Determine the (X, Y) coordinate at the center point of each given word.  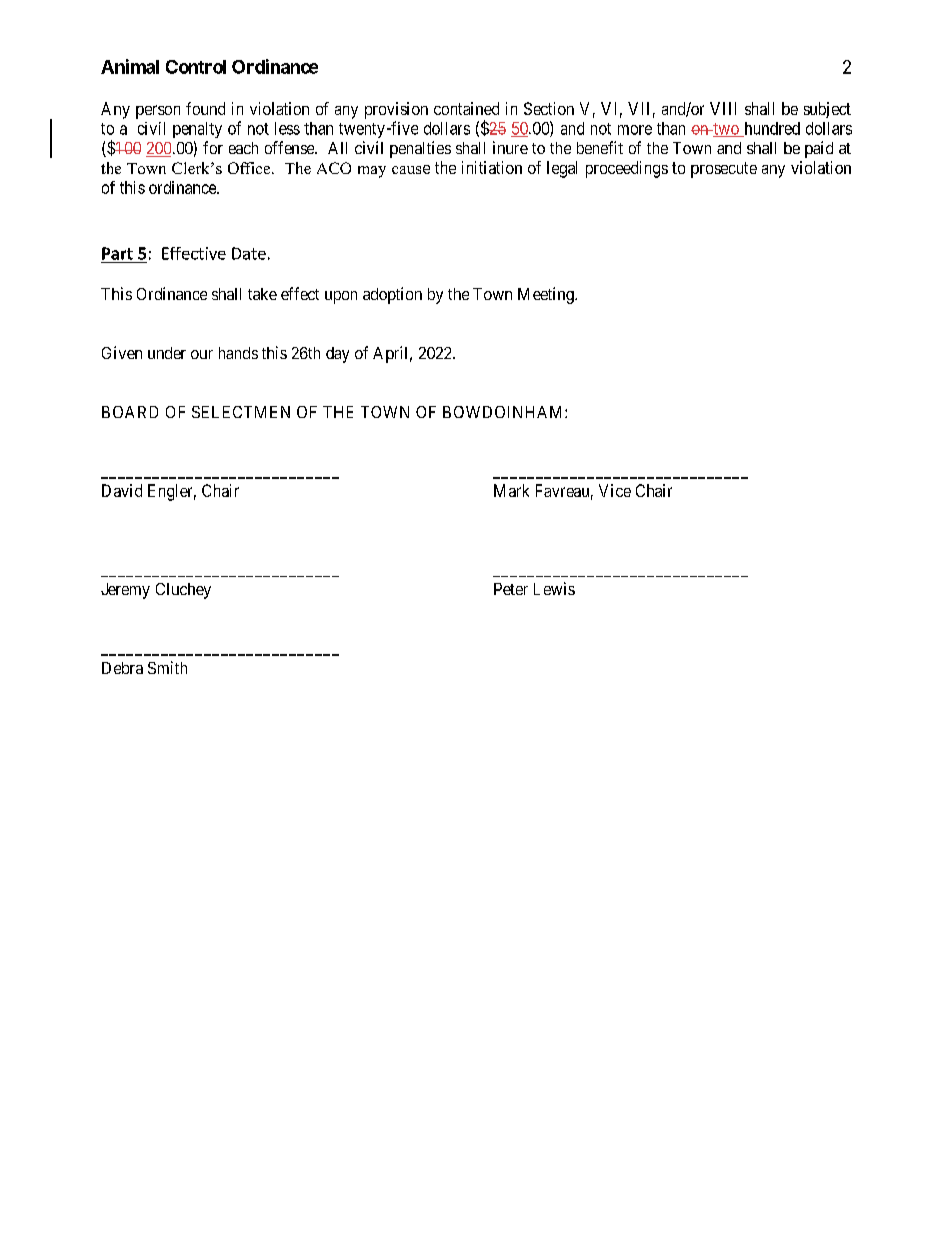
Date (249, 253)
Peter (511, 589)
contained (466, 108)
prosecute (724, 170)
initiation (492, 167)
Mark (511, 490)
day (337, 355)
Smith (167, 667)
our (202, 354)
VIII (723, 108)
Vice (615, 490)
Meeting (547, 295)
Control (196, 67)
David (122, 490)
